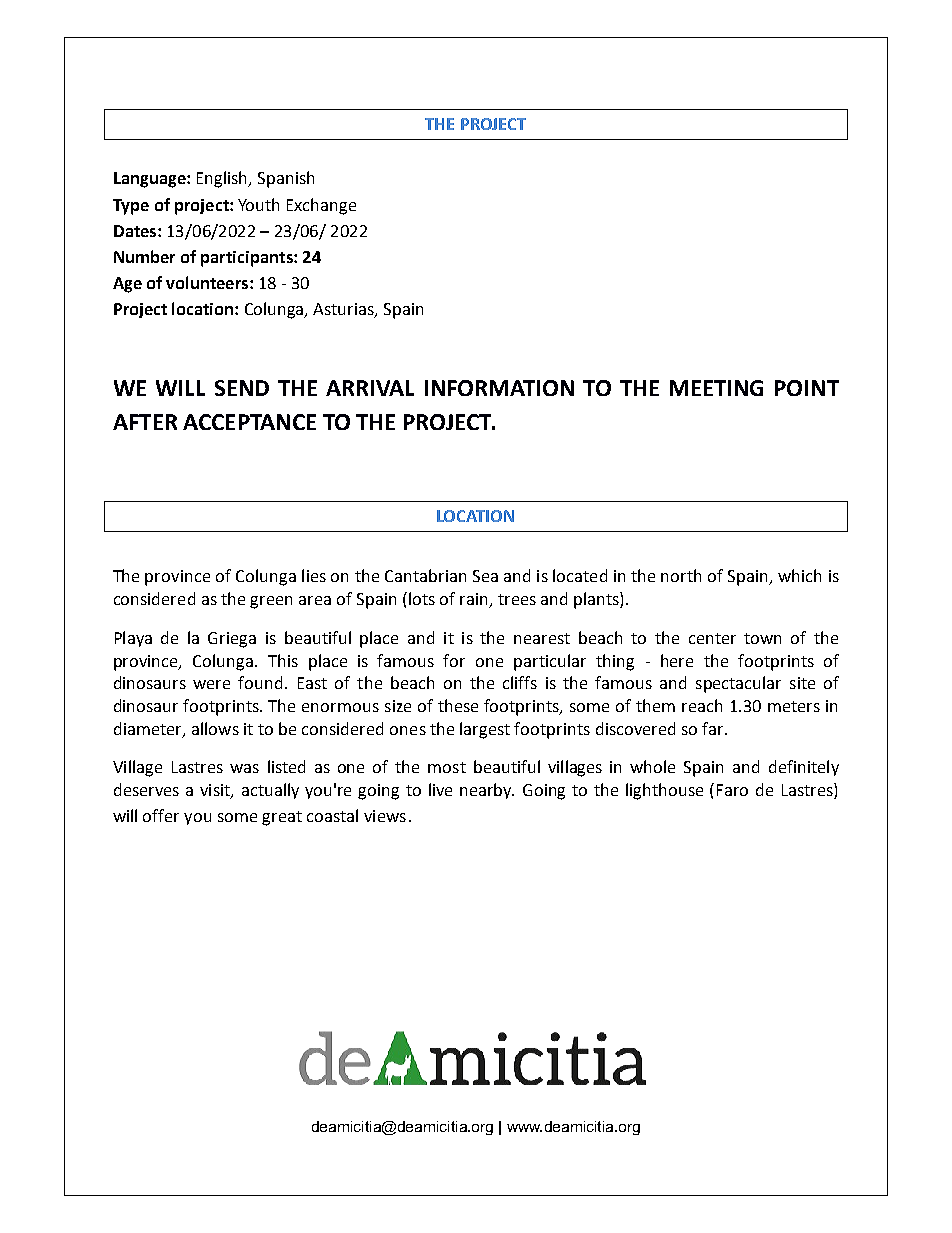  Describe the element at coordinates (242, 388) in the image. I see `SEND` at that location.
